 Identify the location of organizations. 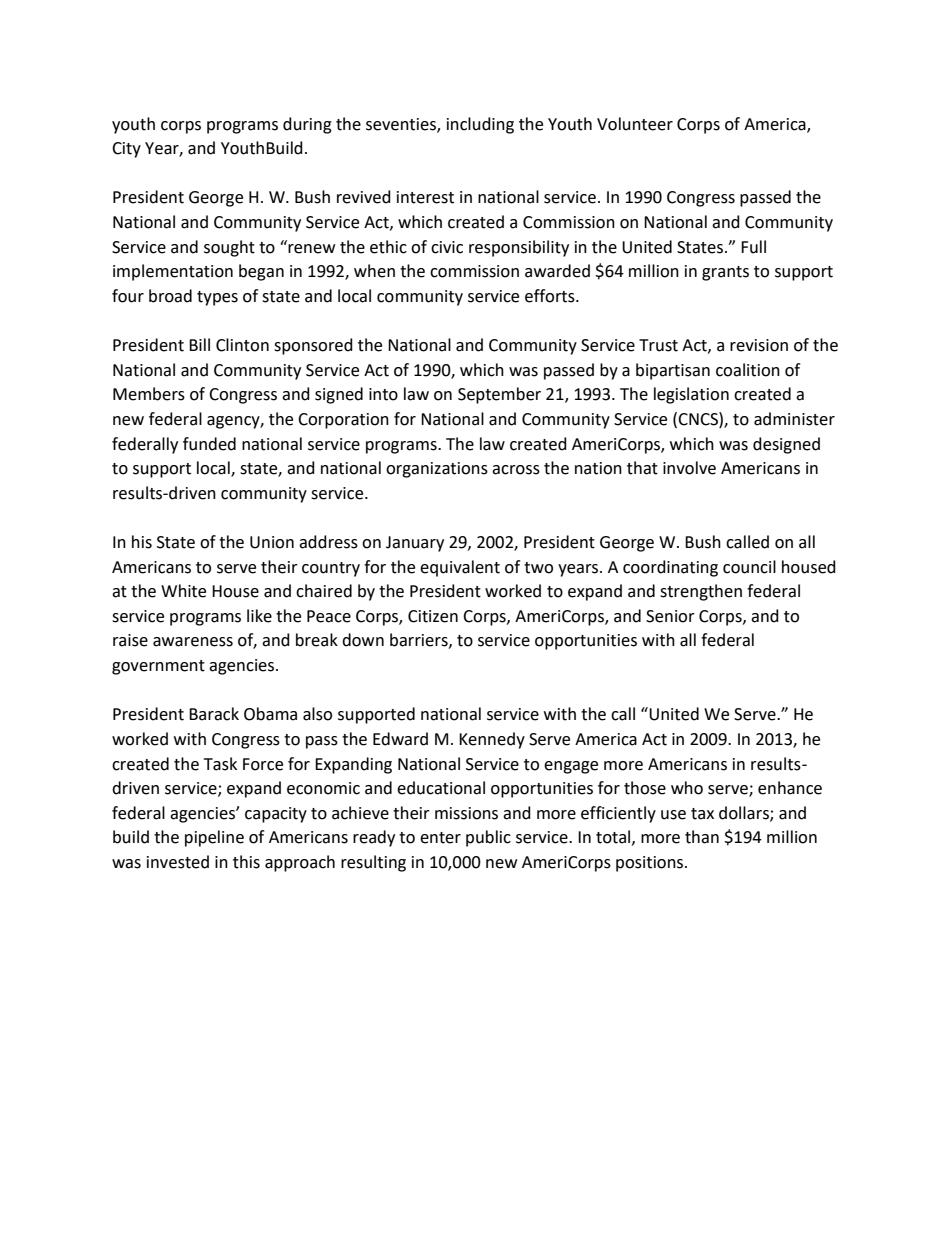
(437, 470).
